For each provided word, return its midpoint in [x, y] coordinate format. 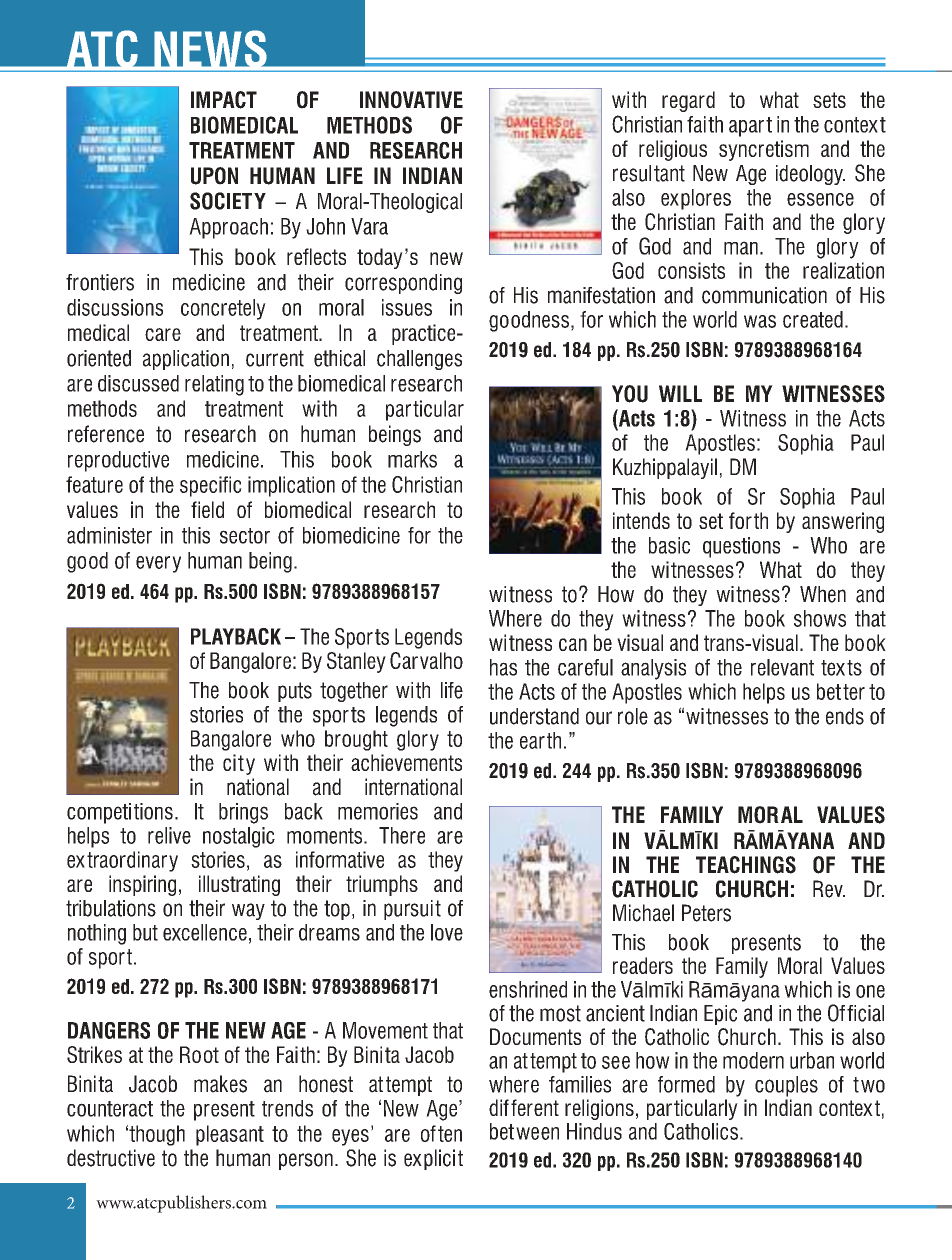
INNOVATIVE [411, 100]
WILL [680, 393]
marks [412, 459]
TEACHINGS [746, 865]
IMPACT [224, 100]
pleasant [230, 1135]
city [239, 764]
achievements [406, 762]
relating [214, 385]
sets [829, 100]
